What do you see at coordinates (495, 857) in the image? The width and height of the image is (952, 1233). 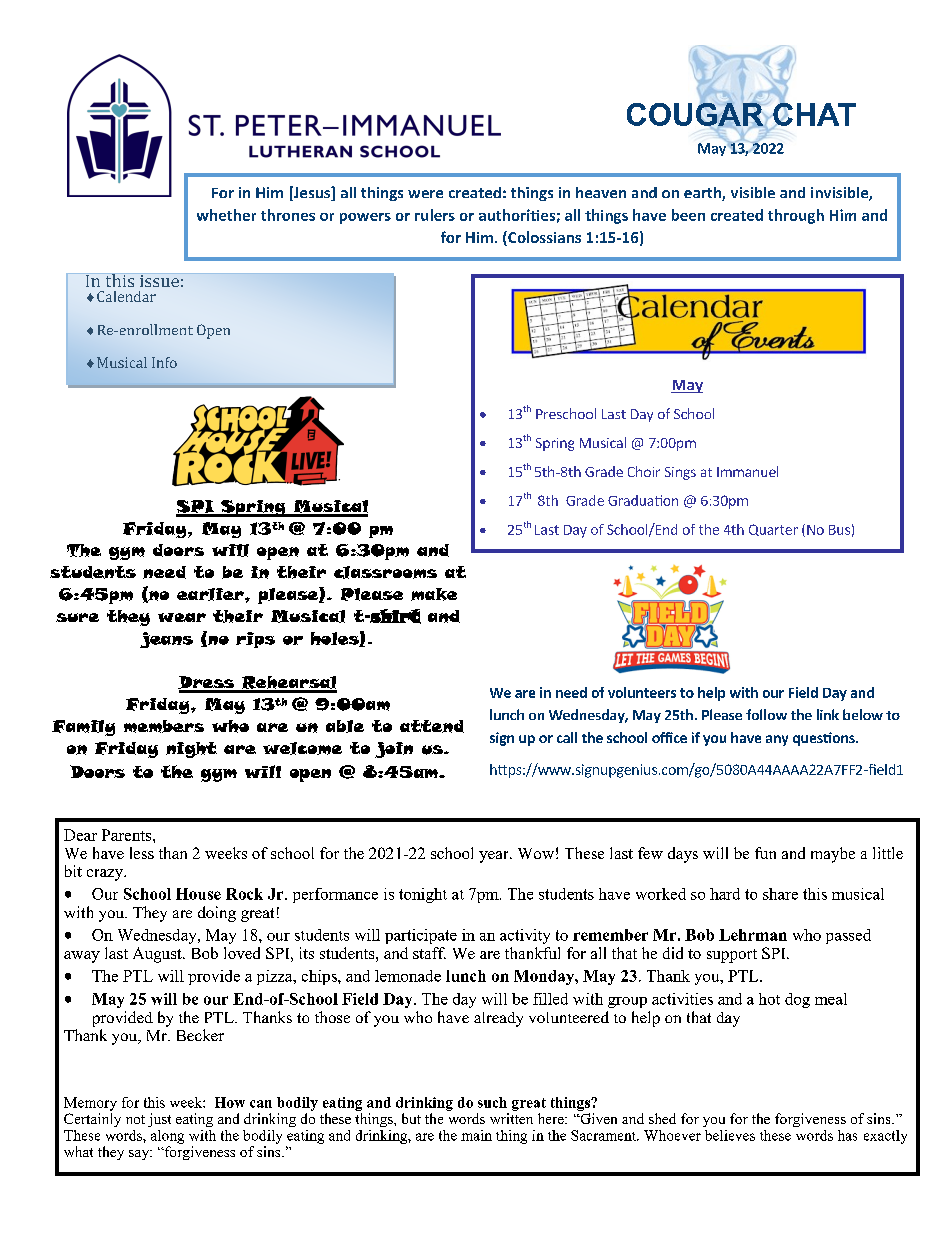 I see `year` at bounding box center [495, 857].
